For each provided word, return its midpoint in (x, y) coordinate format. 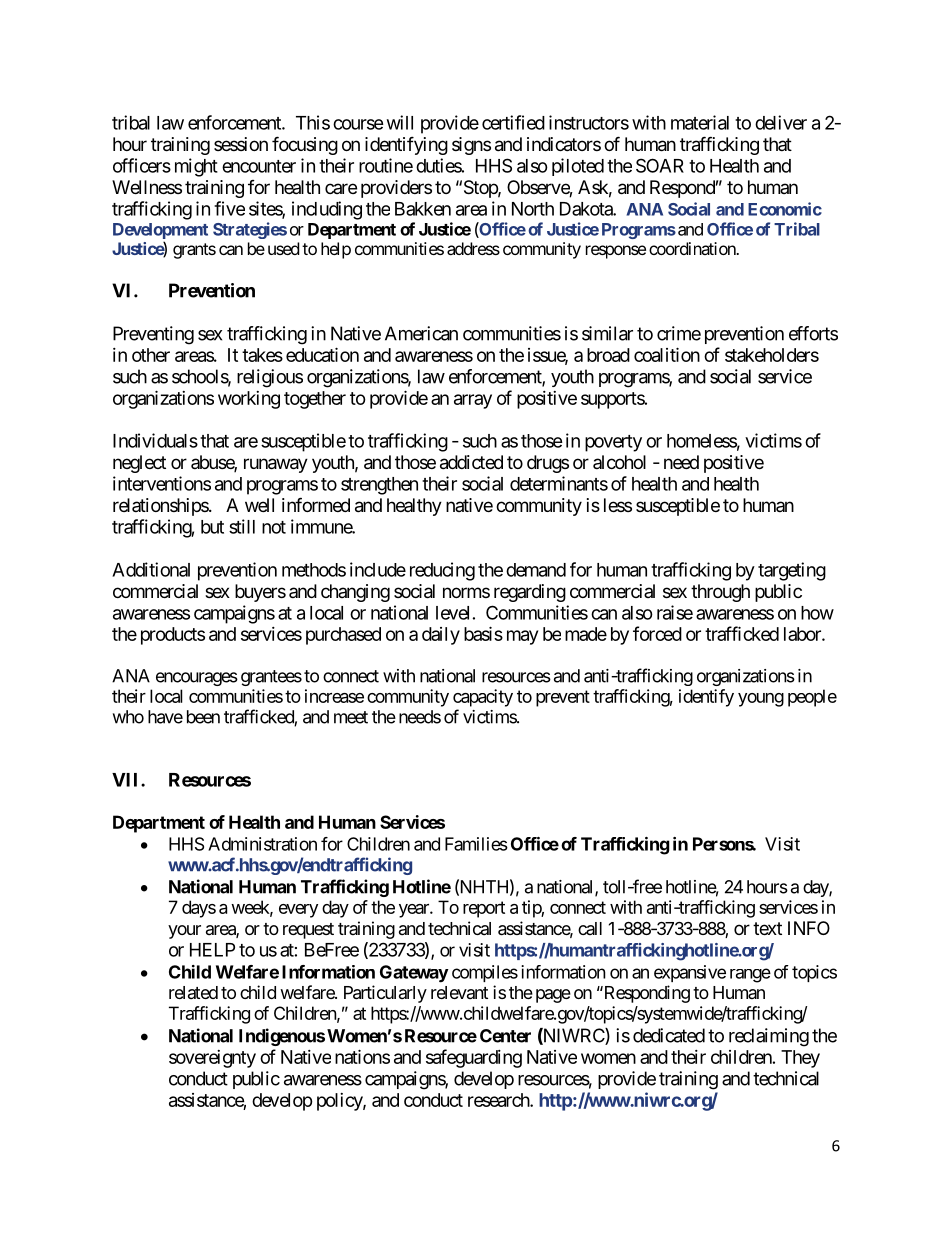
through (720, 593)
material (700, 122)
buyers (260, 593)
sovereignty (212, 1059)
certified (513, 122)
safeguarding (474, 1058)
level (452, 613)
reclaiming (769, 1037)
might (196, 167)
